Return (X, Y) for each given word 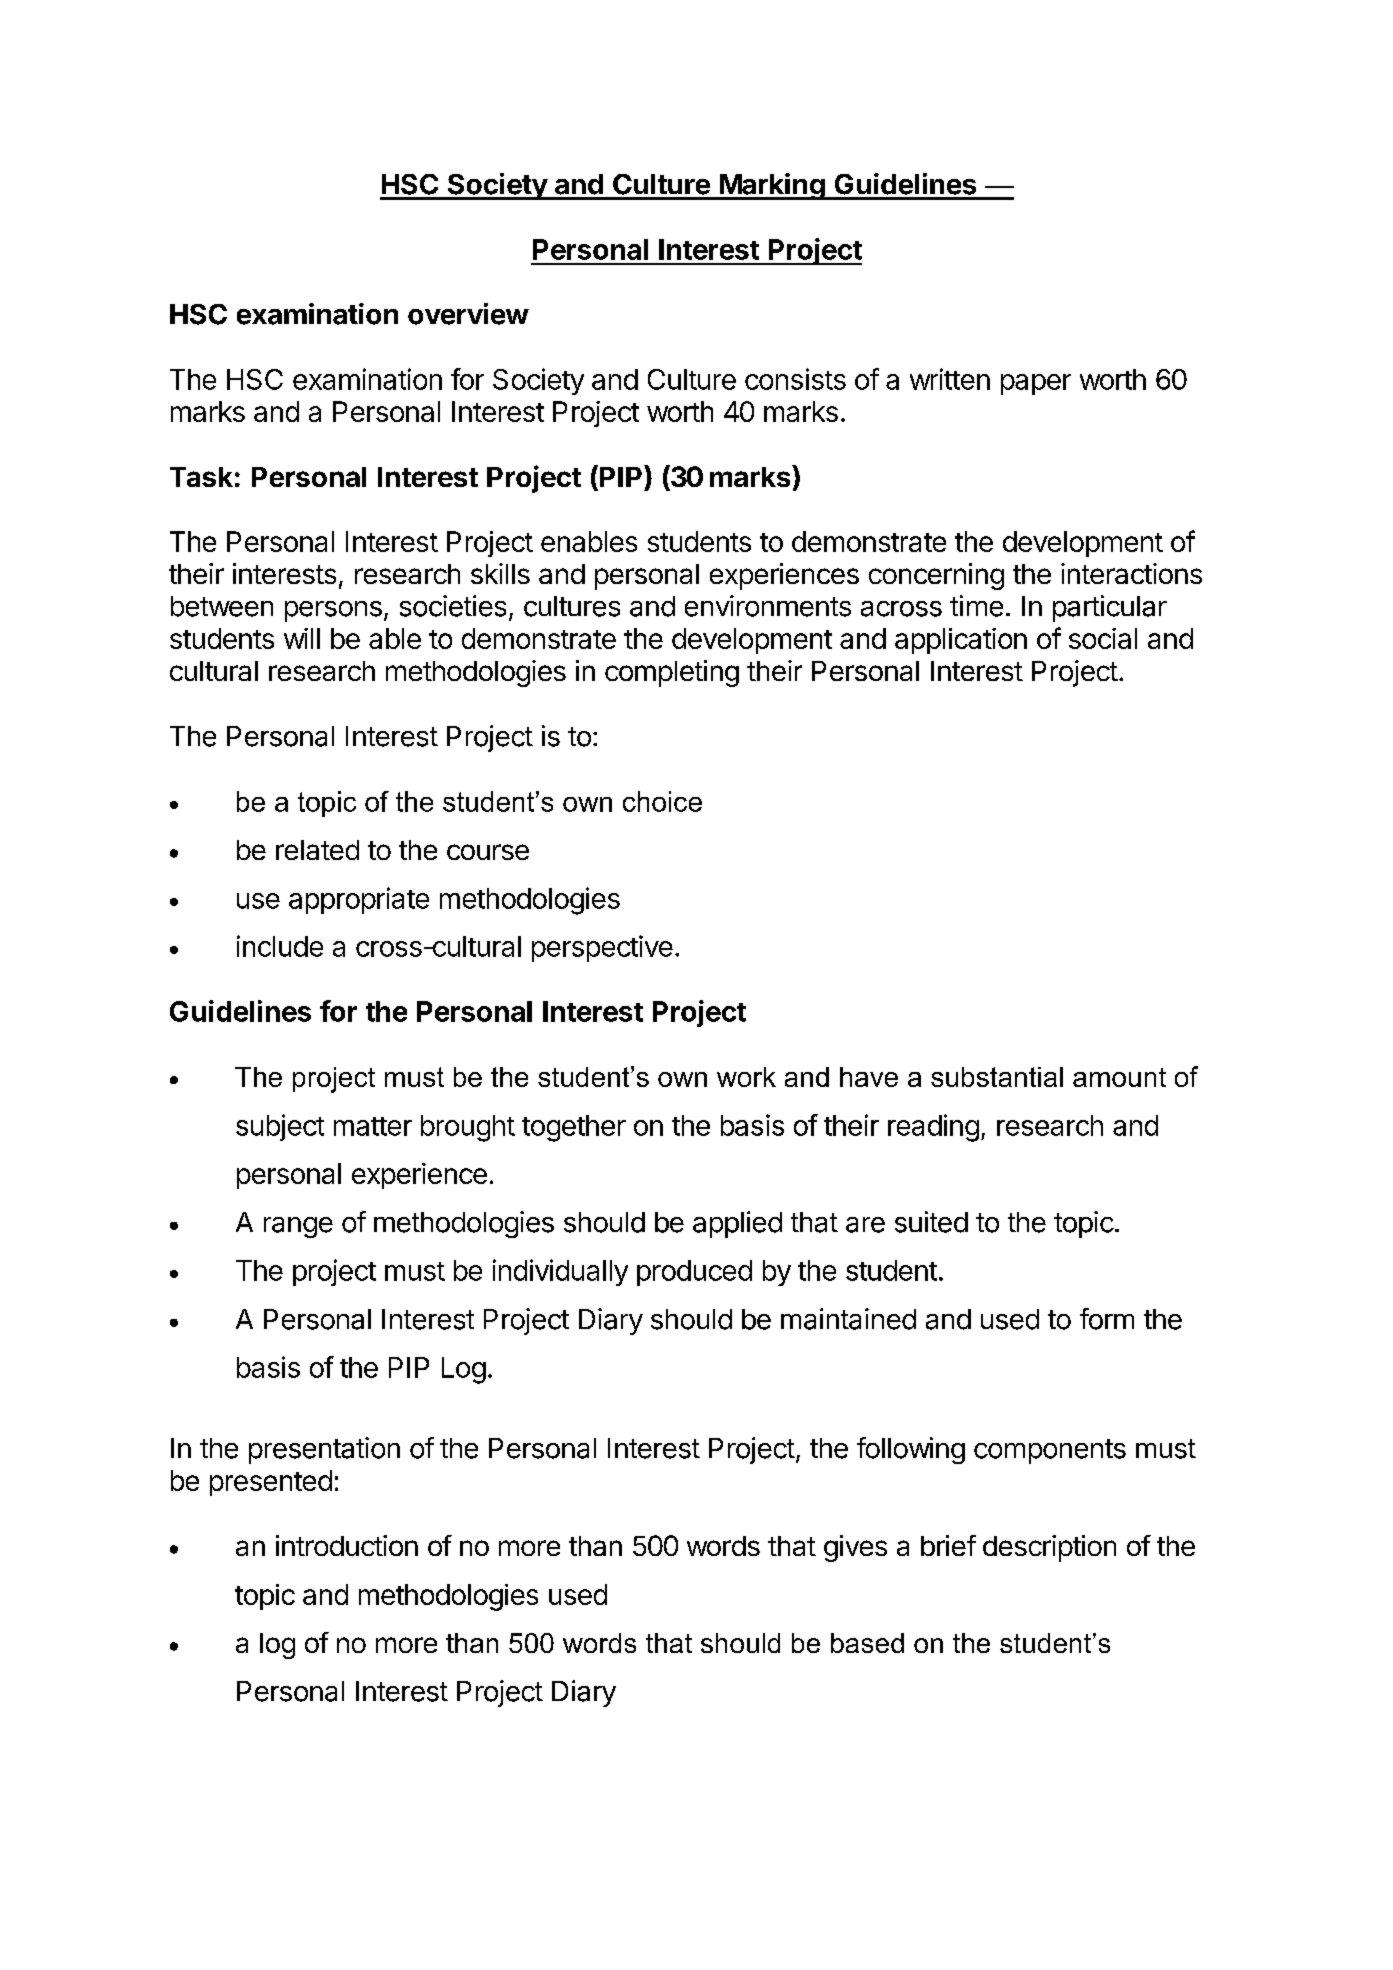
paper (1036, 384)
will (302, 638)
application (961, 641)
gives (855, 1548)
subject (280, 1127)
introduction (347, 1545)
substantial (997, 1077)
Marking (772, 186)
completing (672, 673)
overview (468, 314)
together (574, 1128)
